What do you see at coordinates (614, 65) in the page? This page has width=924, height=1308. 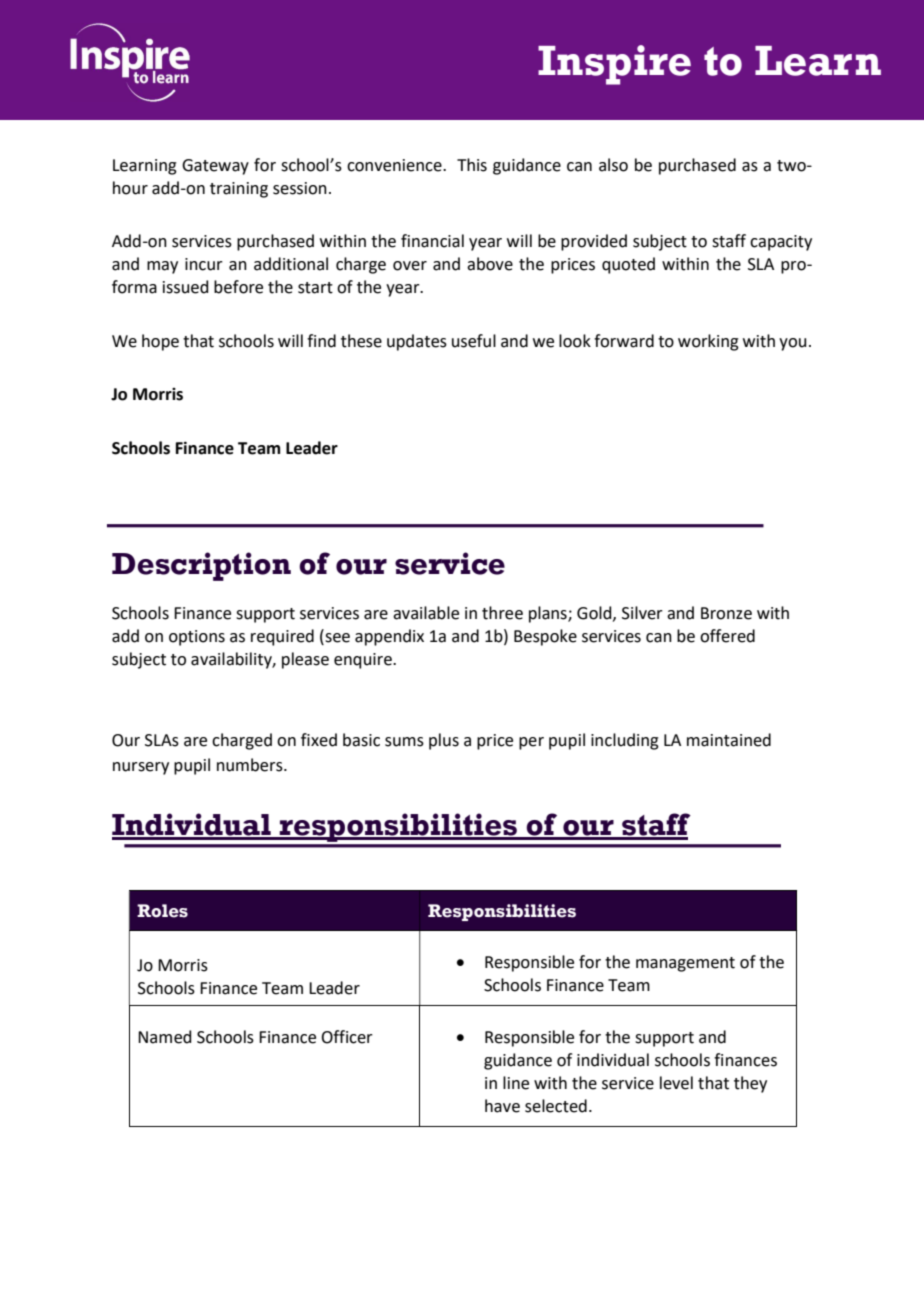 I see `Inspire` at bounding box center [614, 65].
